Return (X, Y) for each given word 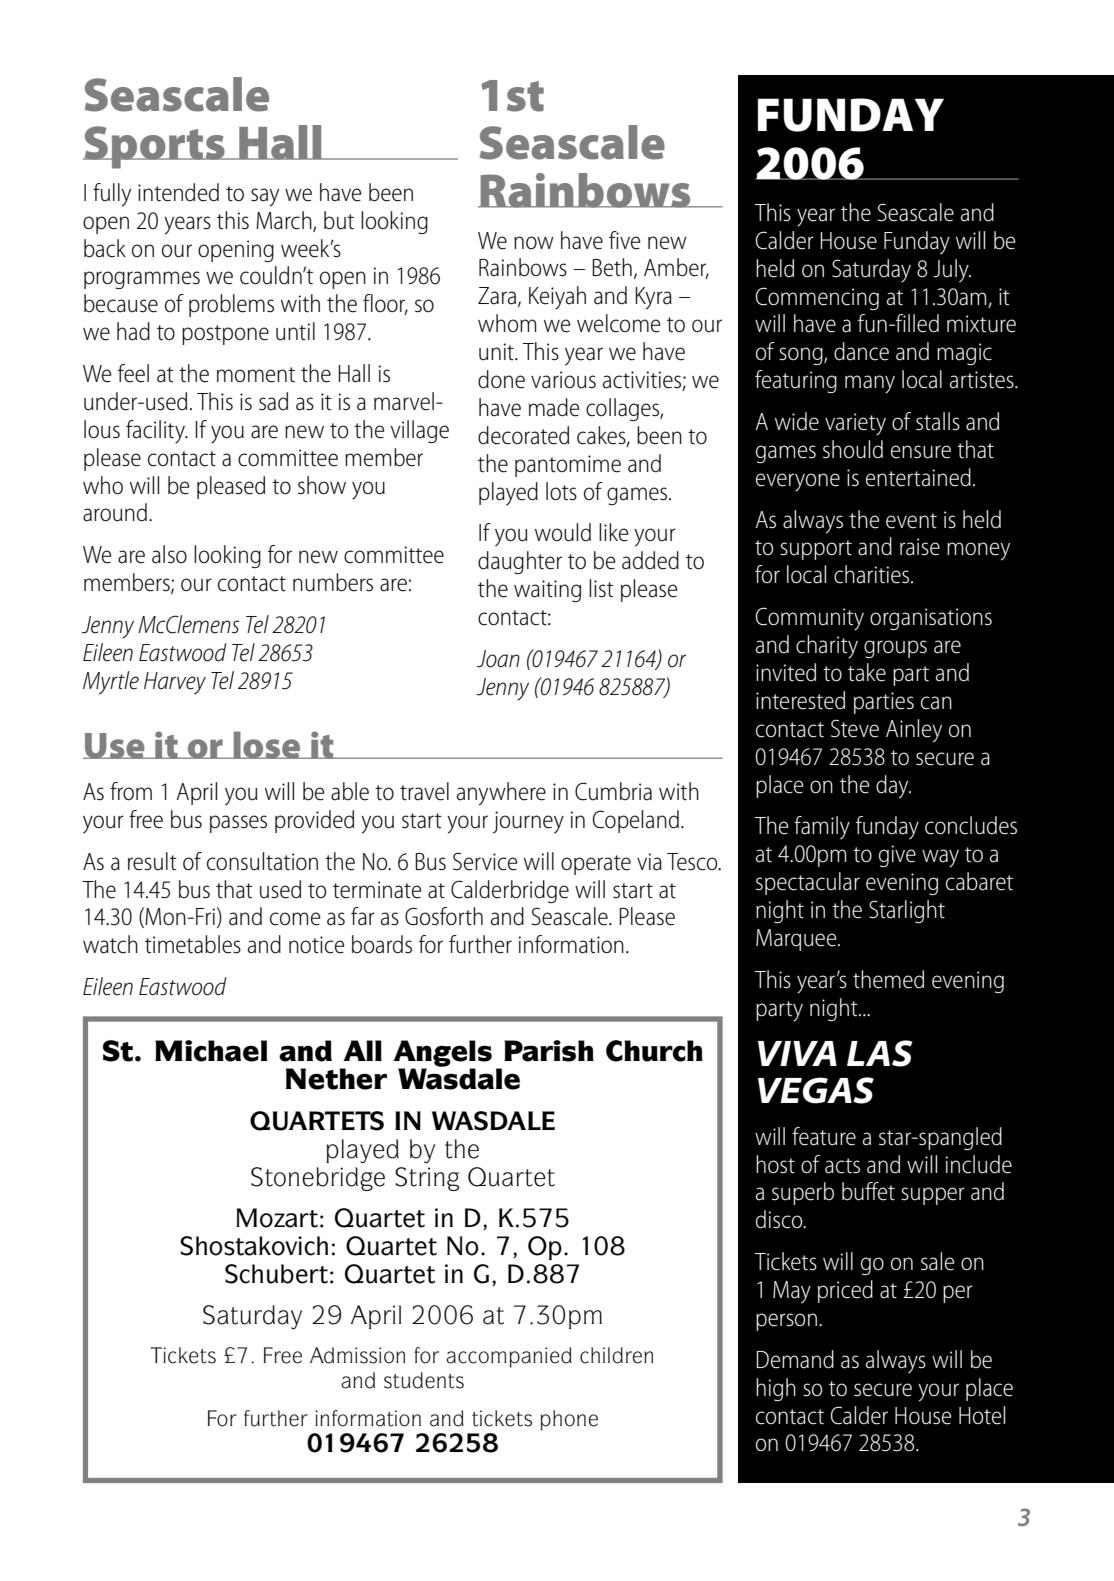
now (534, 243)
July (952, 271)
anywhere (501, 794)
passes (238, 824)
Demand (795, 1359)
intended (178, 192)
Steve (855, 728)
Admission (357, 1355)
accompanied (509, 1357)
